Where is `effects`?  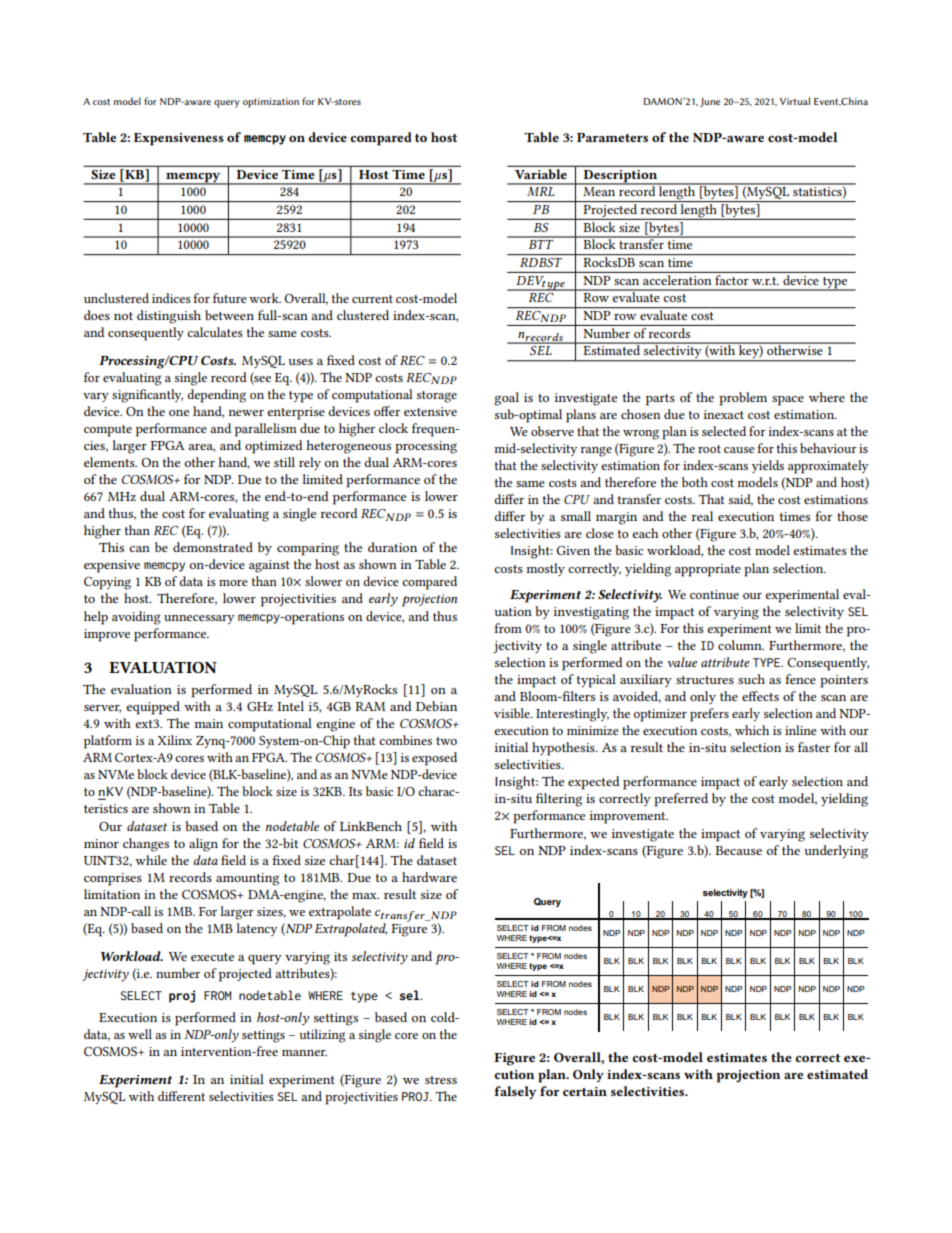 effects is located at coordinates (760, 696).
